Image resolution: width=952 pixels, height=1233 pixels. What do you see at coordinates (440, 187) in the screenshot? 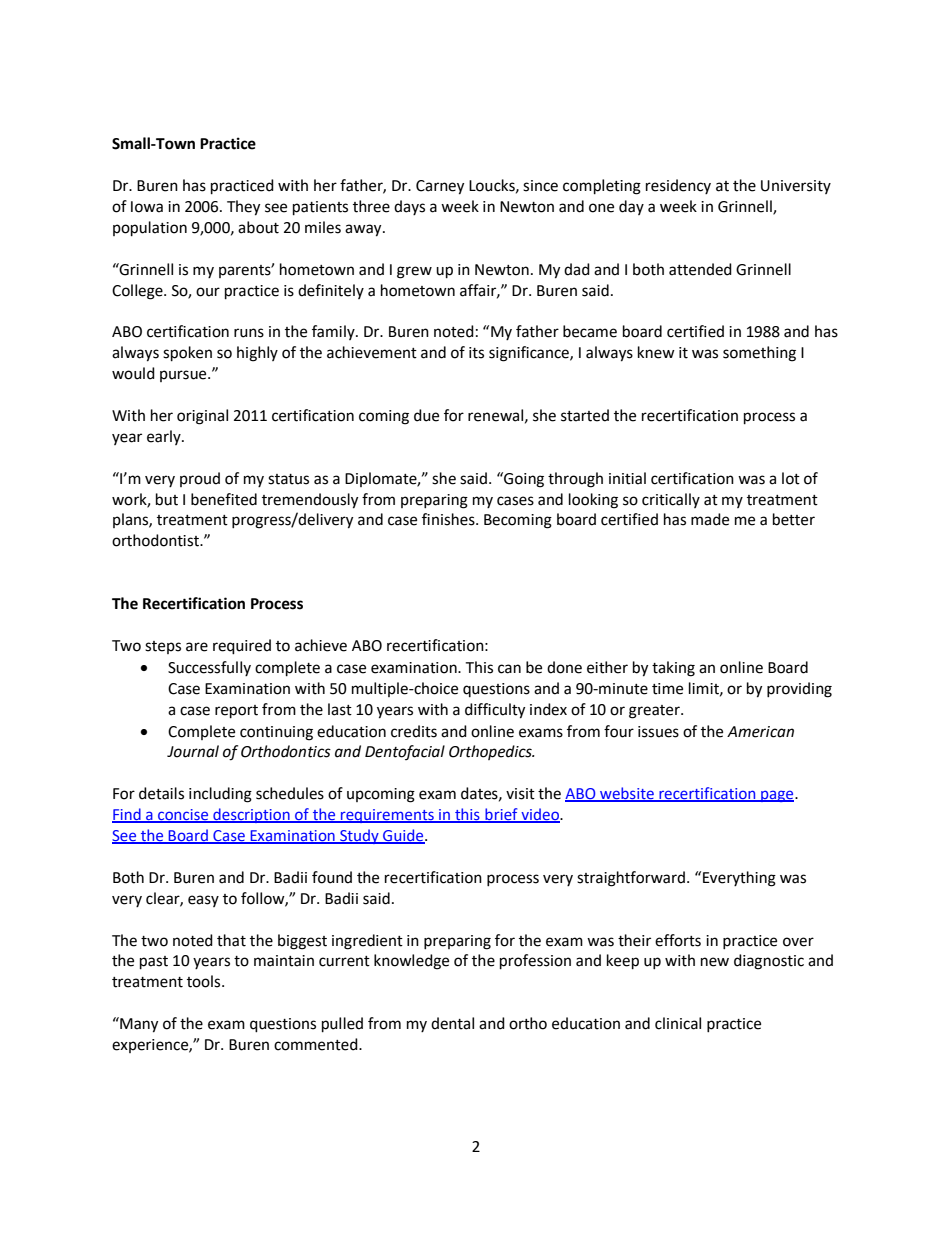
I see `Carney` at bounding box center [440, 187].
